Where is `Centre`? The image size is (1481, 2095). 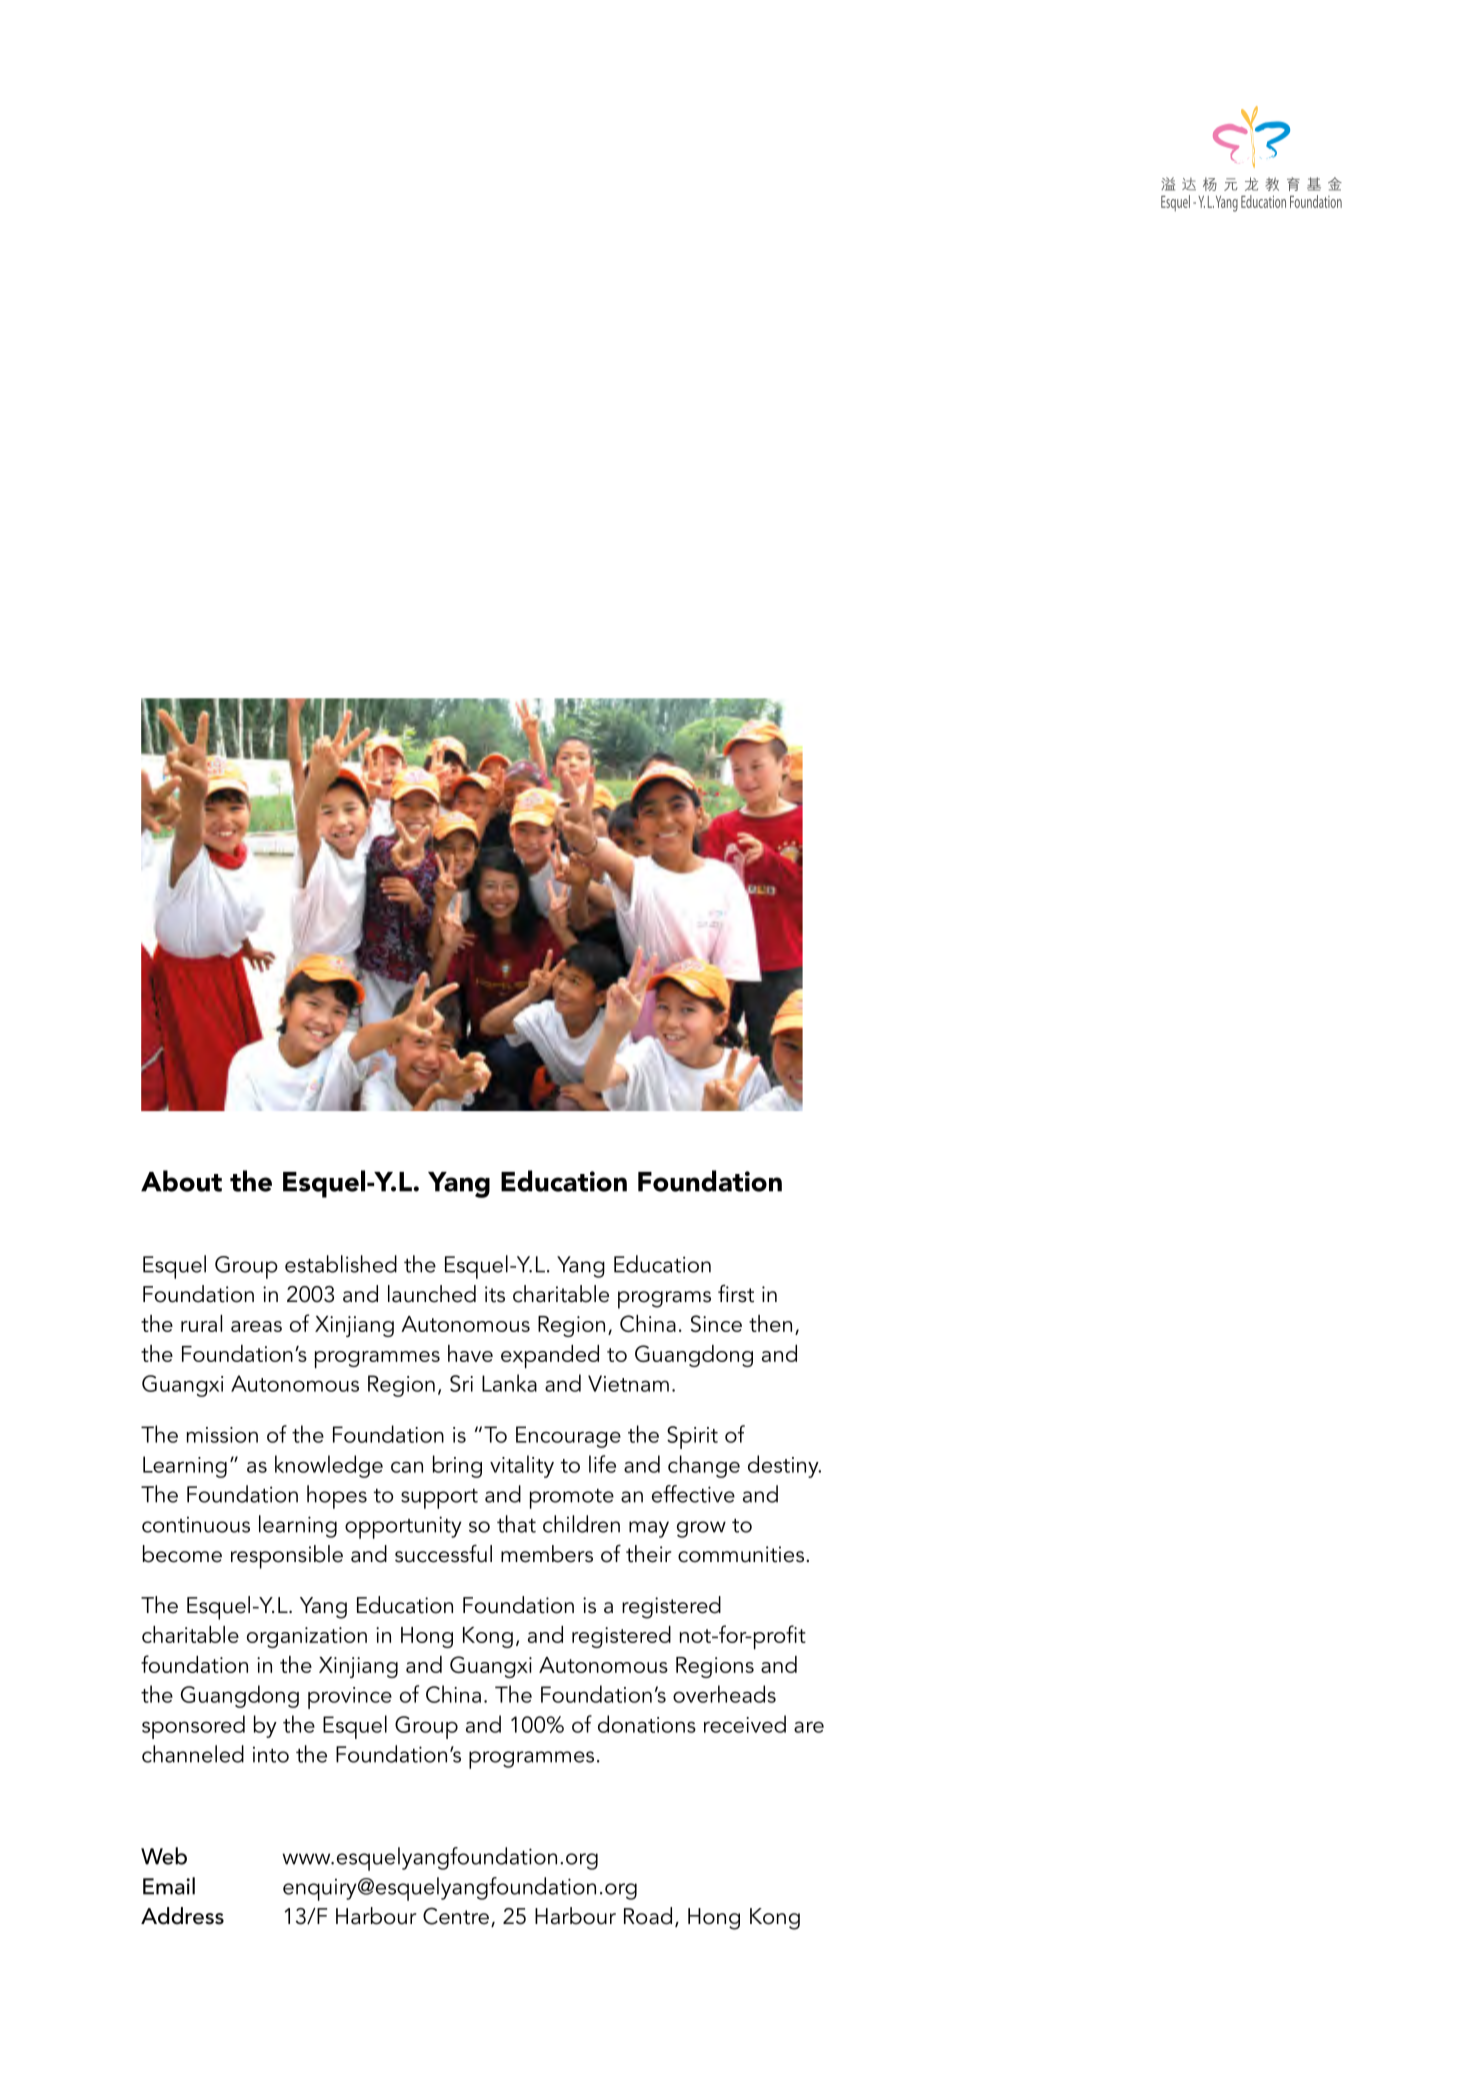 Centre is located at coordinates (456, 1916).
